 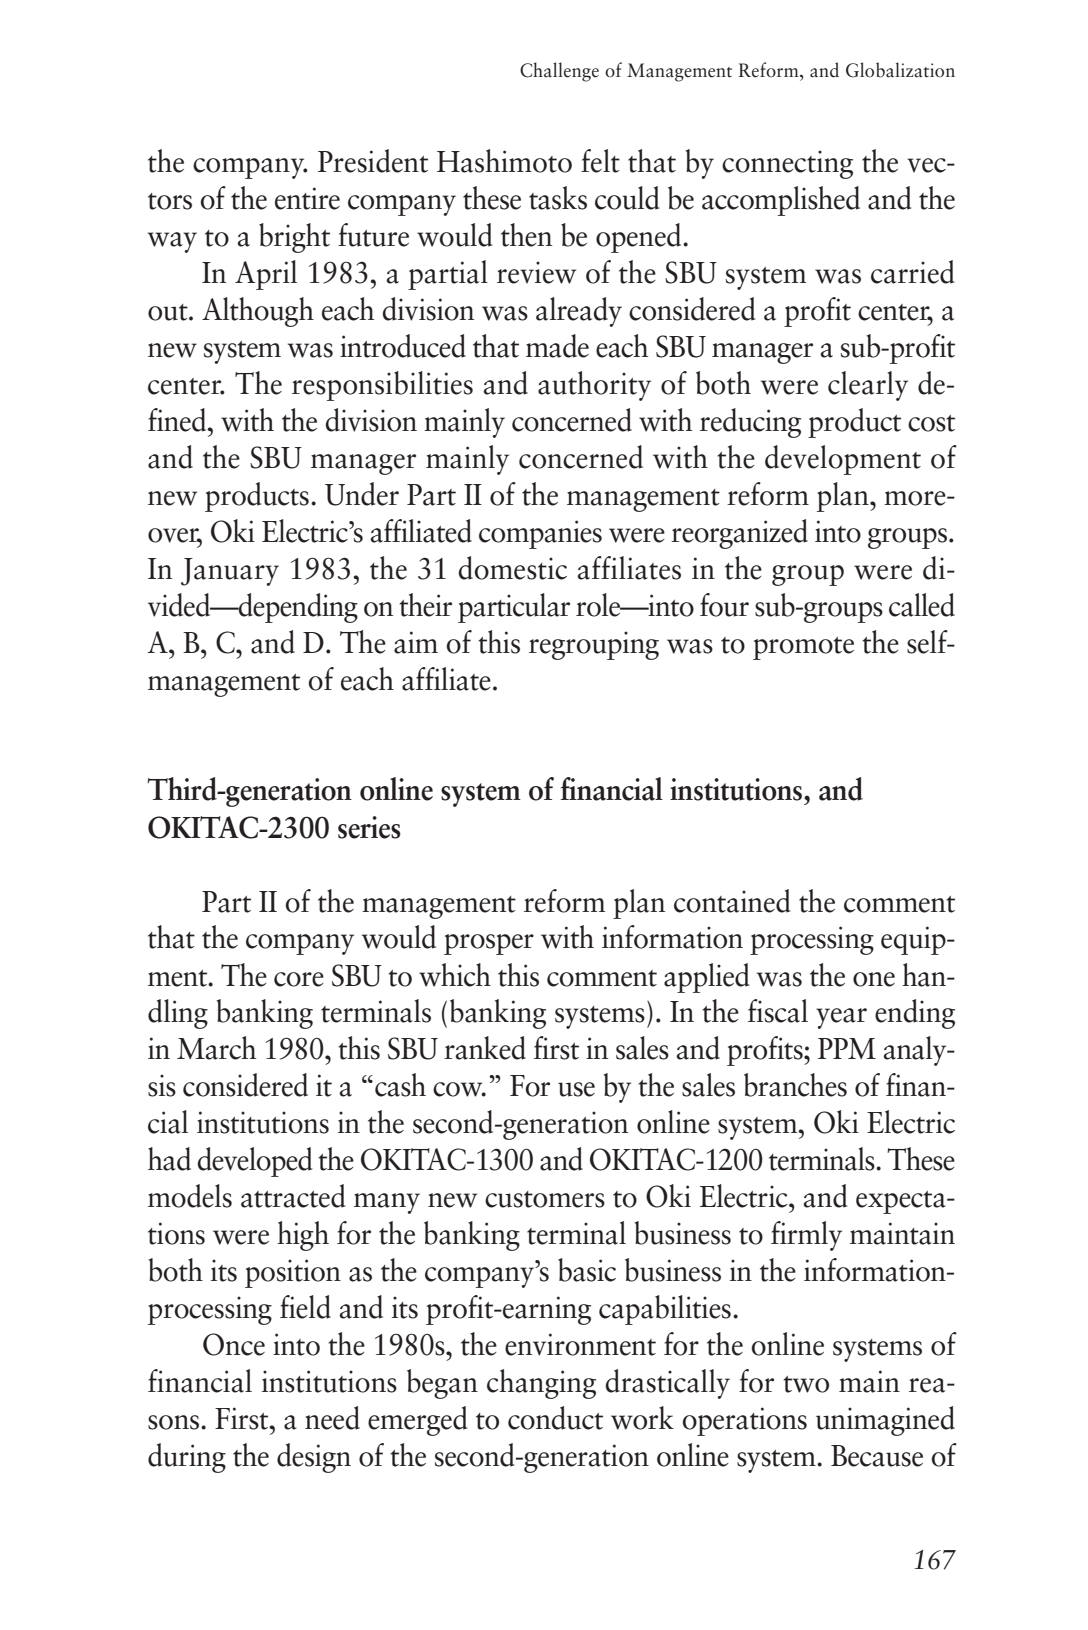 I want to click on design, so click(x=314, y=1458).
